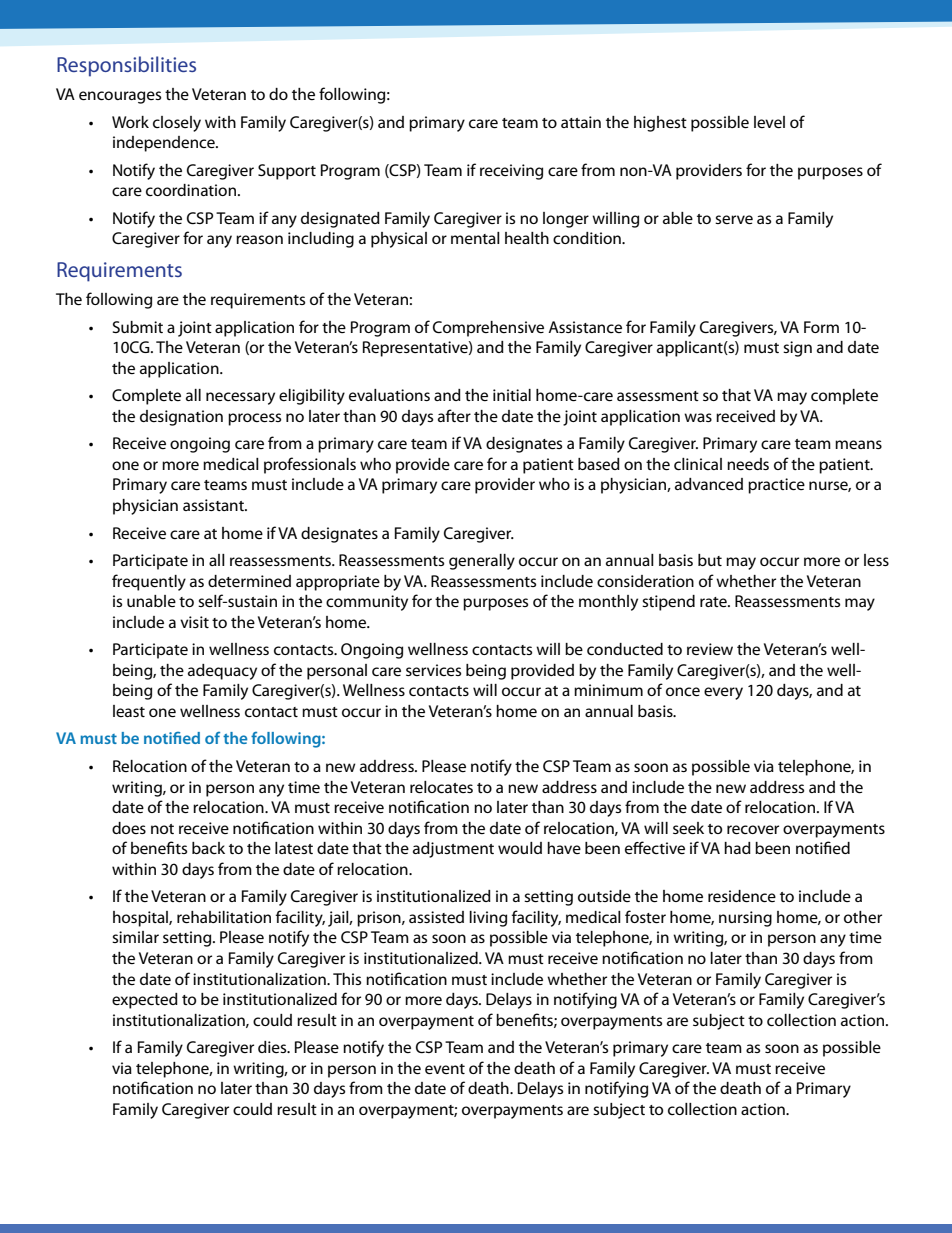 Image resolution: width=952 pixels, height=1233 pixels. What do you see at coordinates (698, 417) in the document?
I see `was` at bounding box center [698, 417].
